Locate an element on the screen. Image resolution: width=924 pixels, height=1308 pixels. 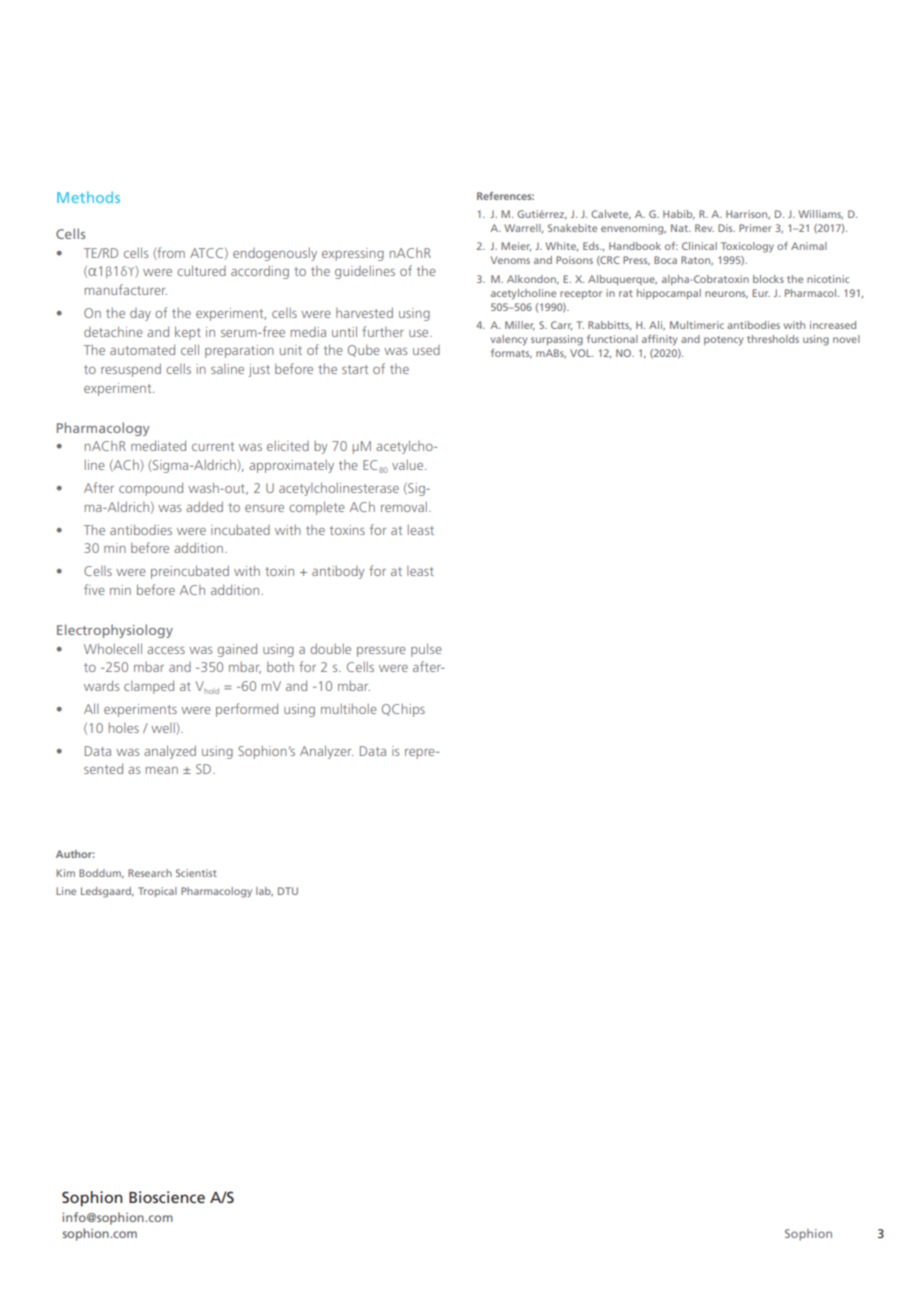
pulse is located at coordinates (426, 650).
